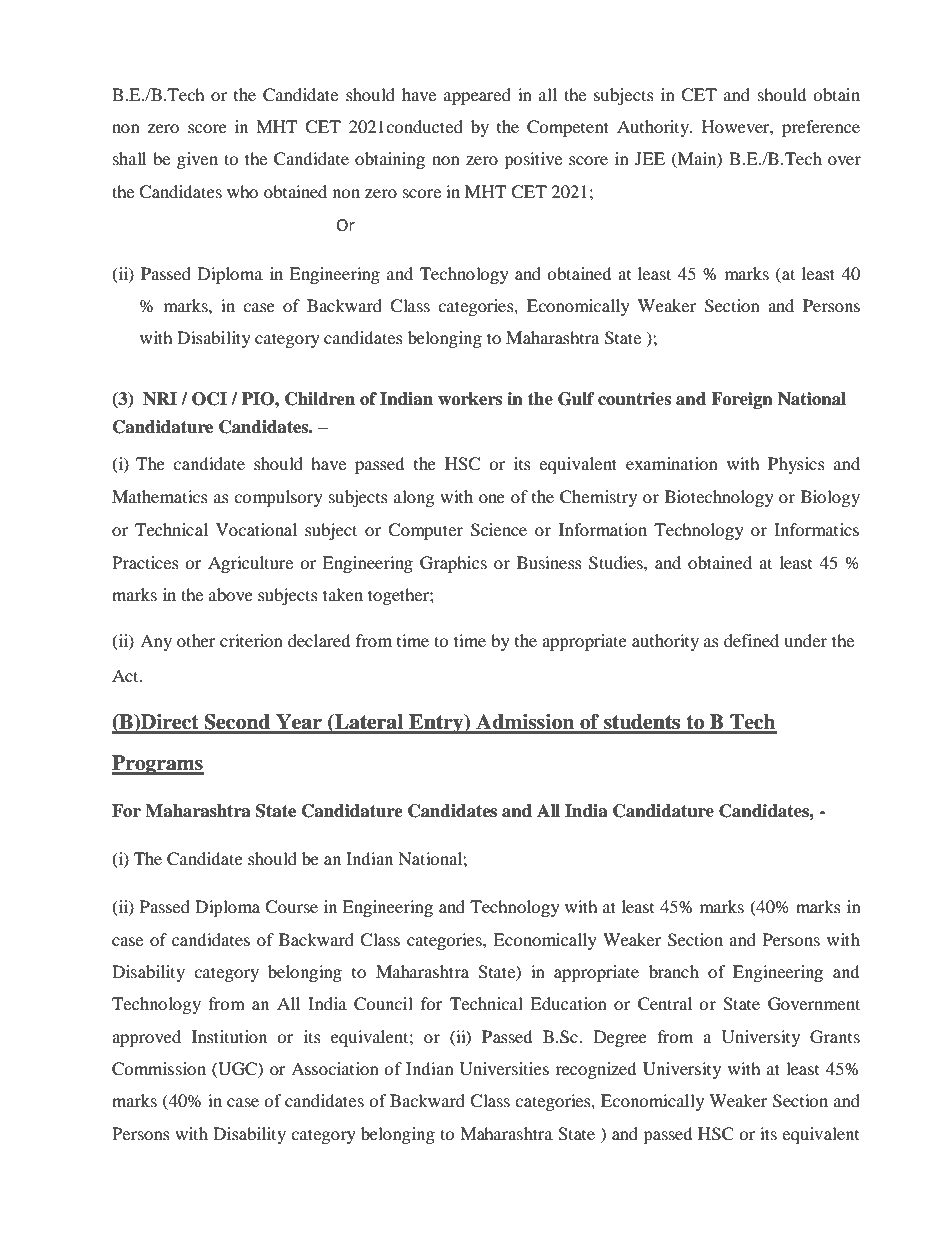  I want to click on given, so click(197, 160).
